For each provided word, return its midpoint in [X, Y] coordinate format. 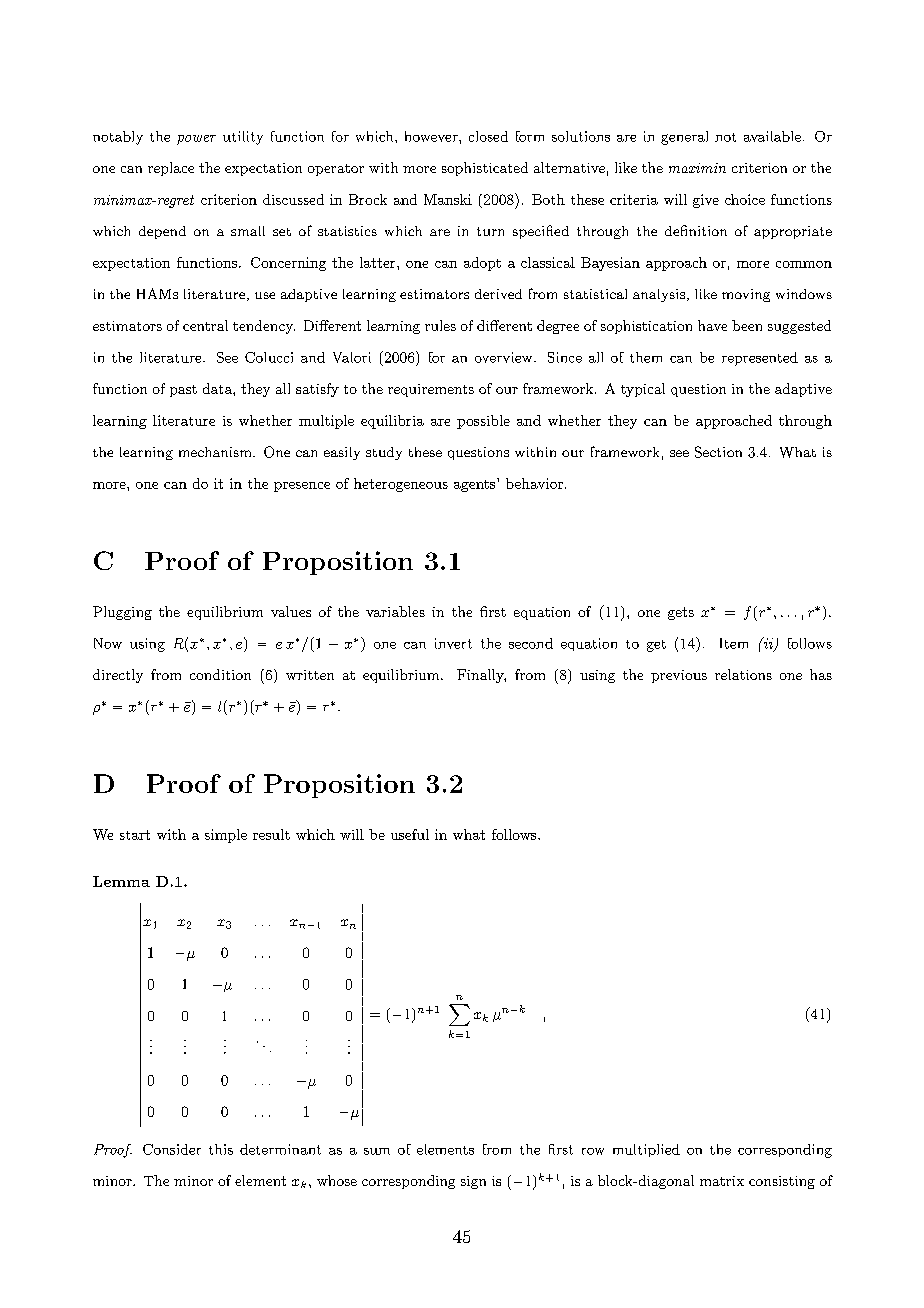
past [183, 391]
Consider [172, 1149]
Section [718, 452]
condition [220, 674]
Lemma [121, 881]
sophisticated [485, 169]
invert [453, 643]
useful [410, 834]
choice [745, 199]
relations [743, 674]
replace [171, 169]
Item [734, 643]
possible [483, 422]
